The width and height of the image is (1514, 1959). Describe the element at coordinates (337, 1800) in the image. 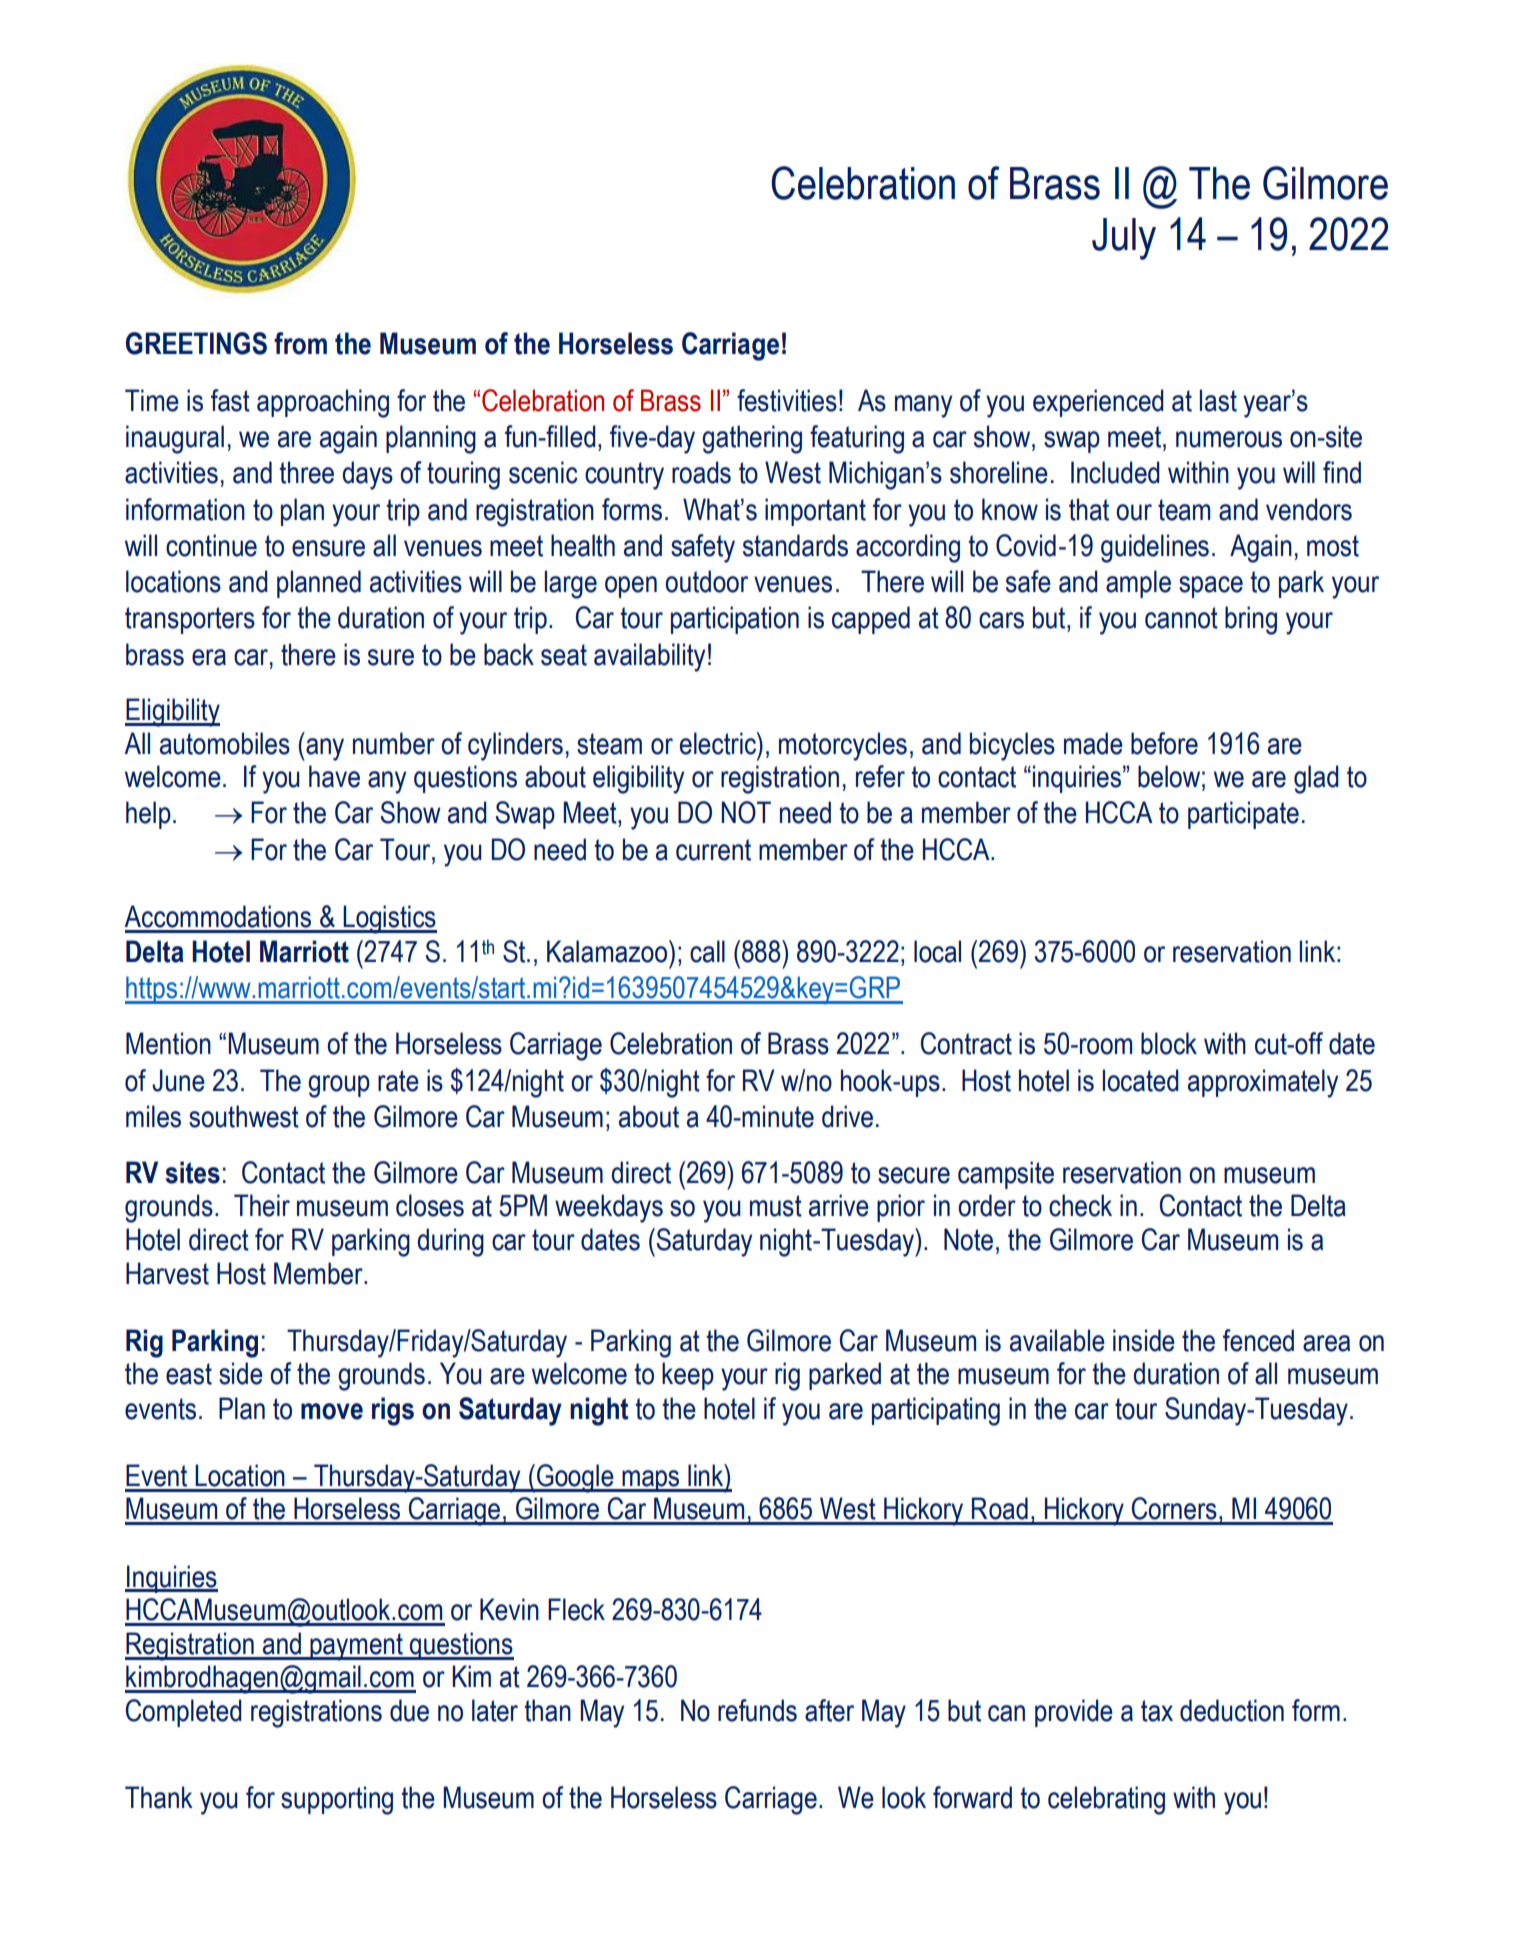

I see `supporting` at that location.
